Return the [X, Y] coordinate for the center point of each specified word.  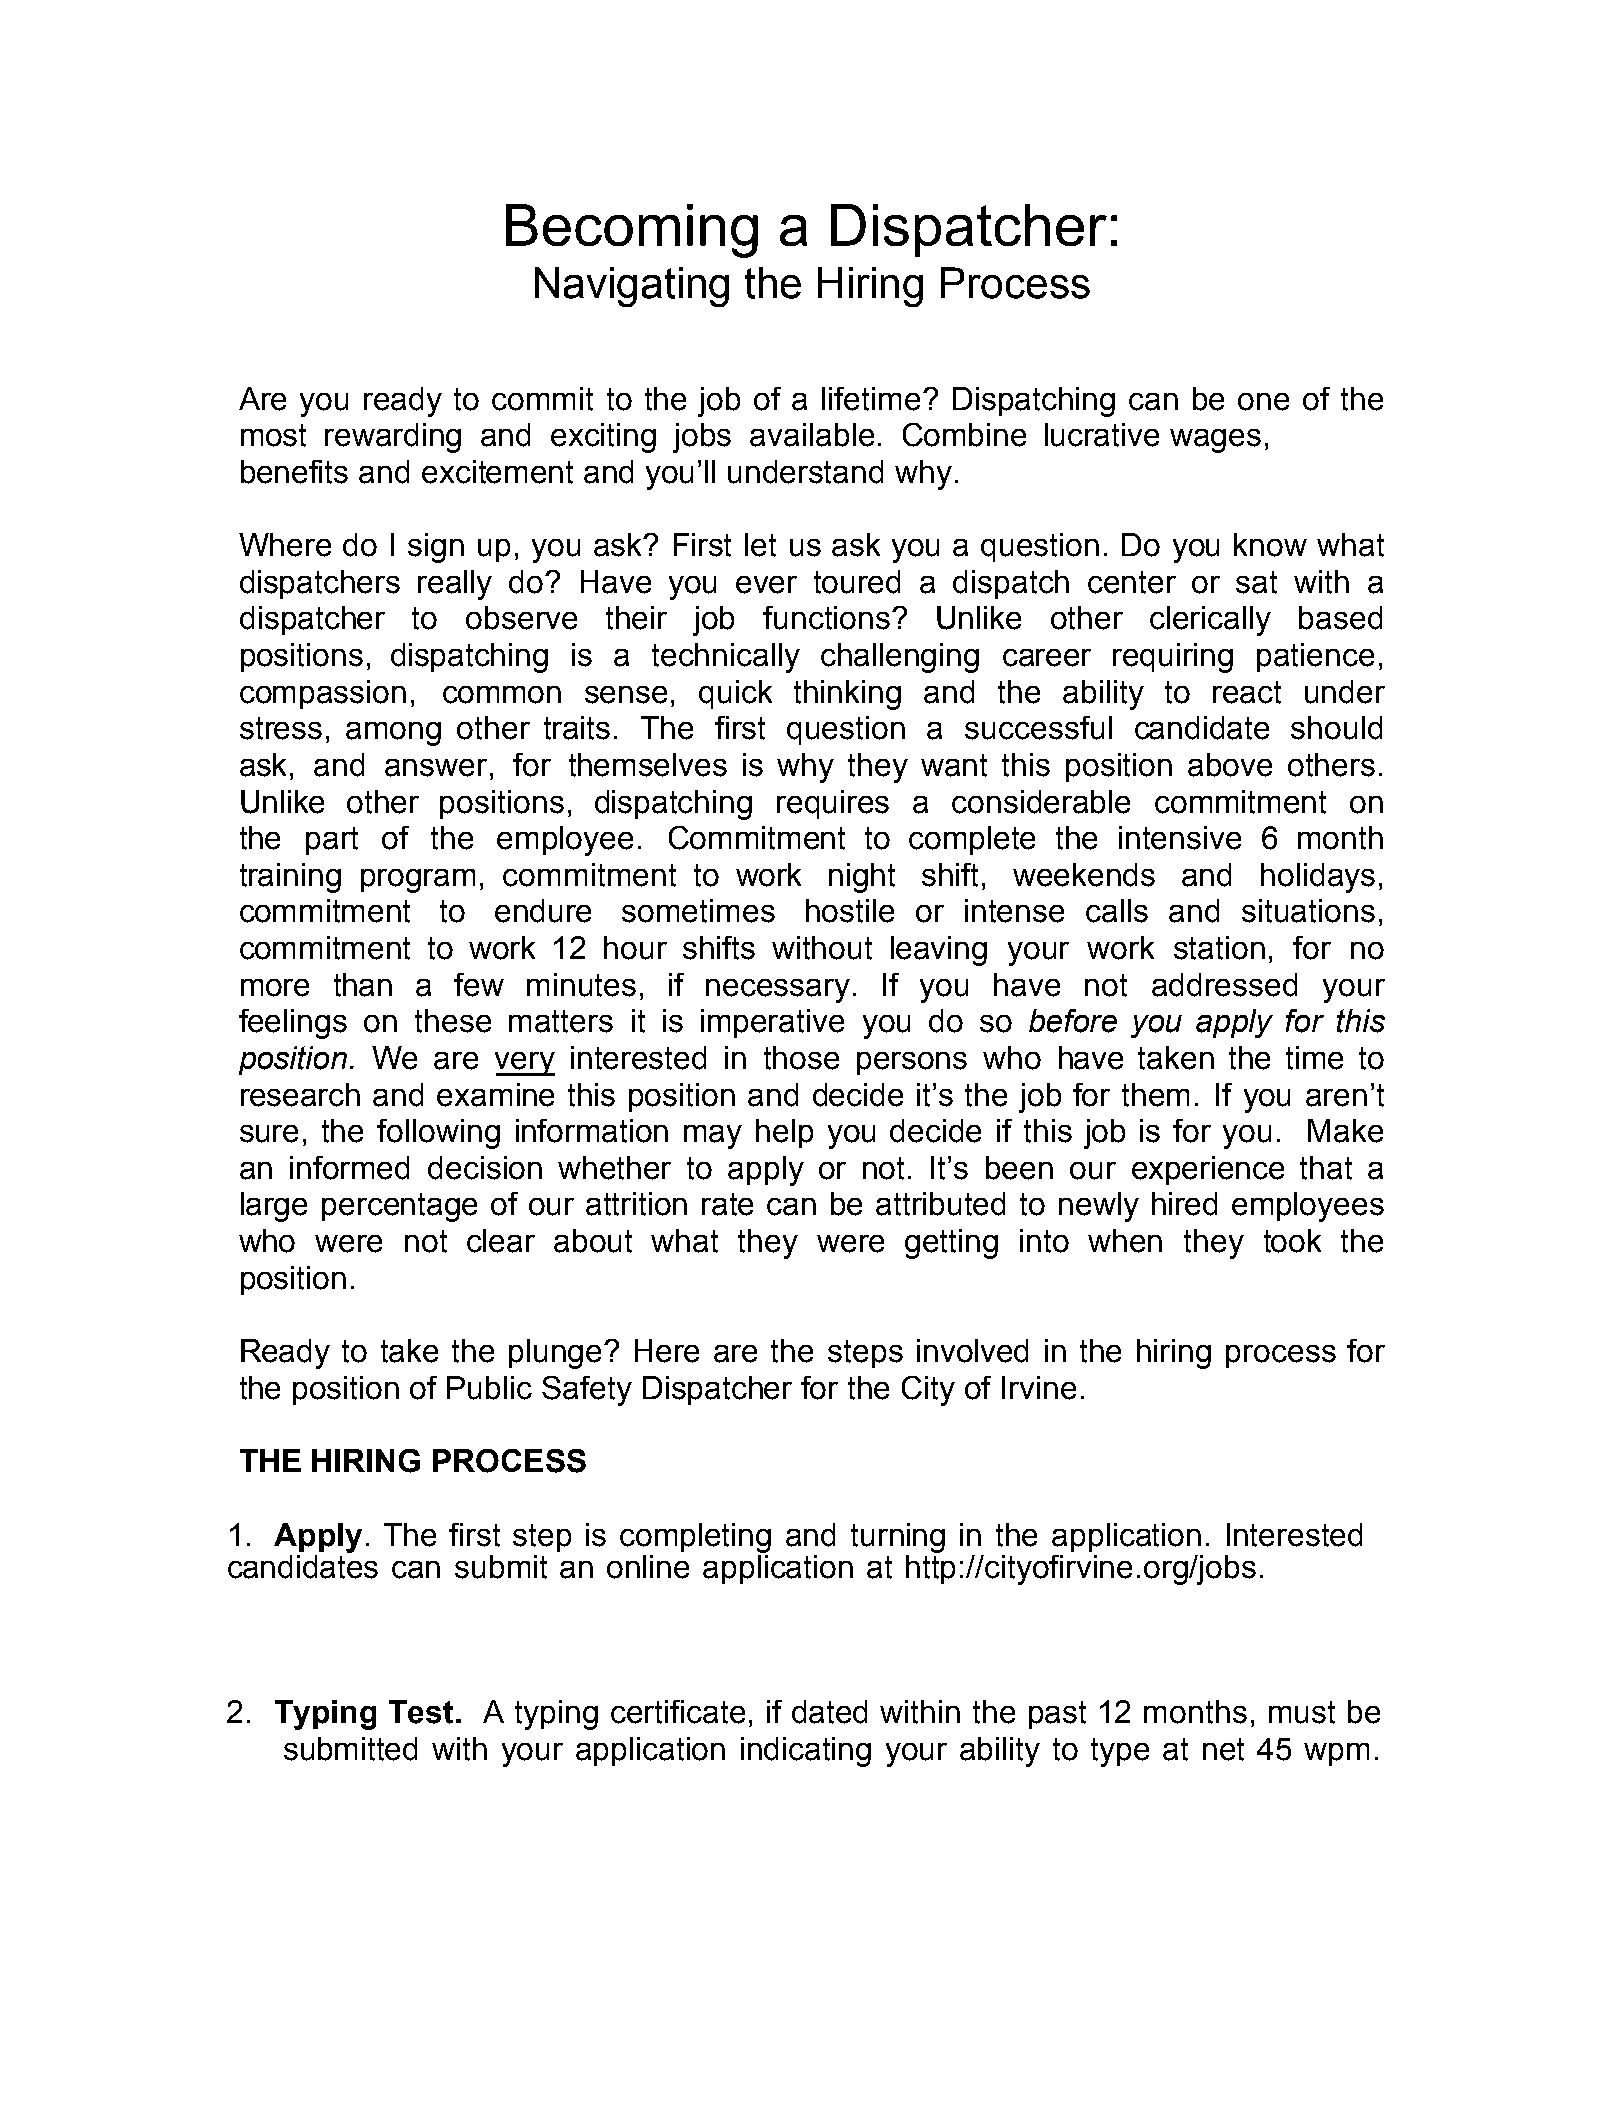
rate [727, 1204]
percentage [399, 1207]
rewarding [393, 438]
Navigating [632, 287]
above [1230, 765]
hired [1184, 1204]
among [393, 734]
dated [829, 1712]
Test [421, 1712]
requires [833, 804]
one [1263, 402]
